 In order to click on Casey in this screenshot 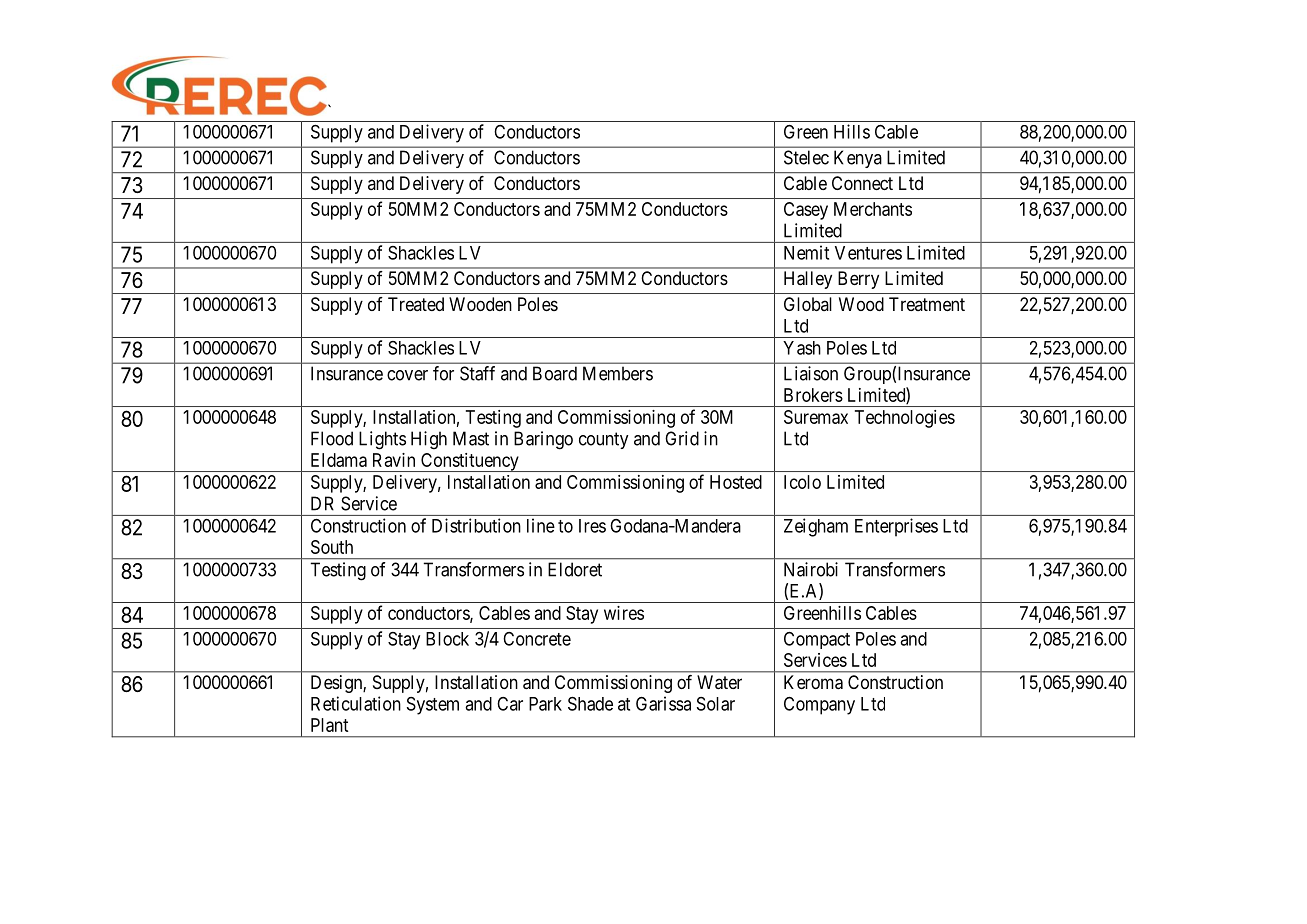, I will do `click(806, 211)`.
